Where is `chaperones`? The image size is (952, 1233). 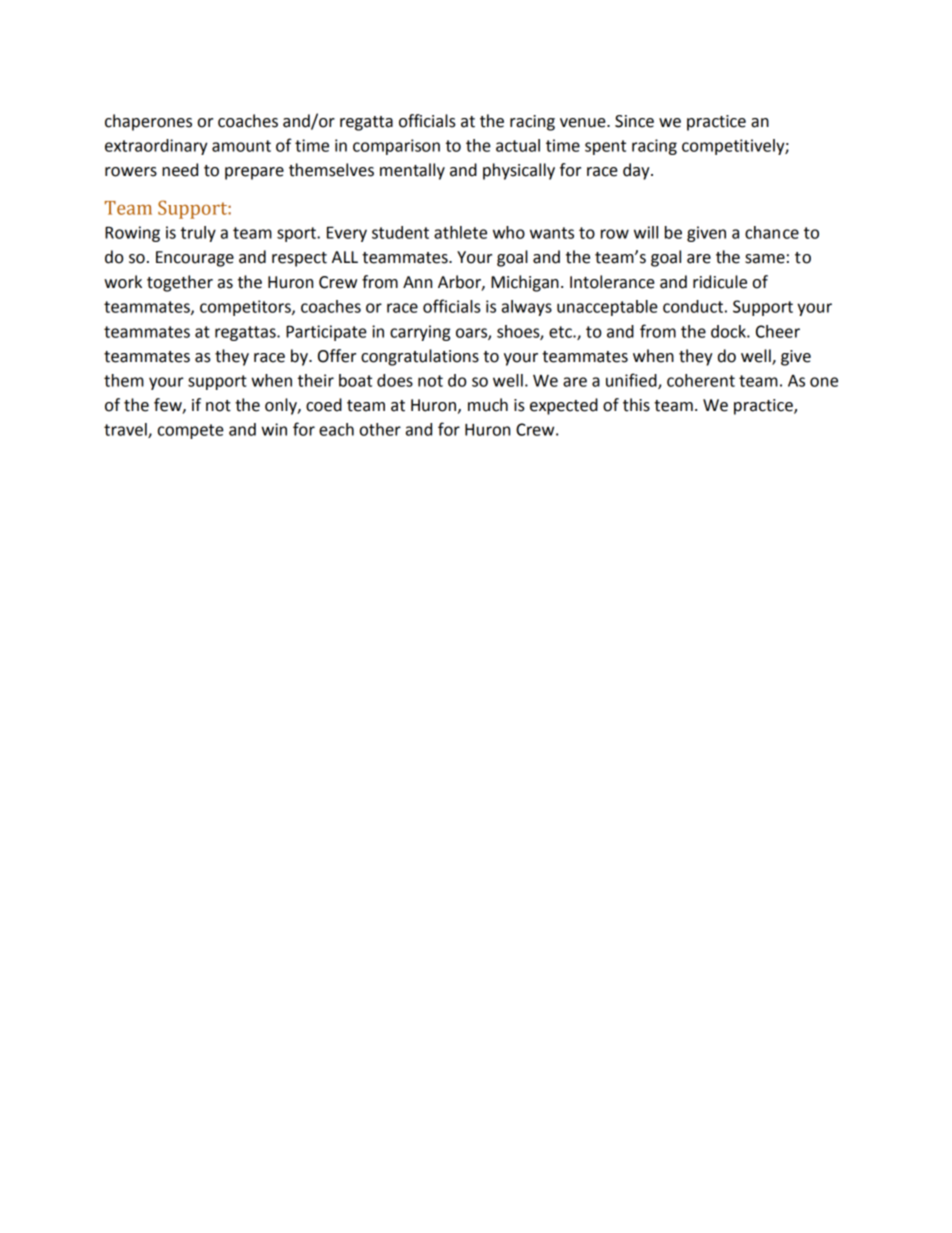 chaperones is located at coordinates (148, 122).
